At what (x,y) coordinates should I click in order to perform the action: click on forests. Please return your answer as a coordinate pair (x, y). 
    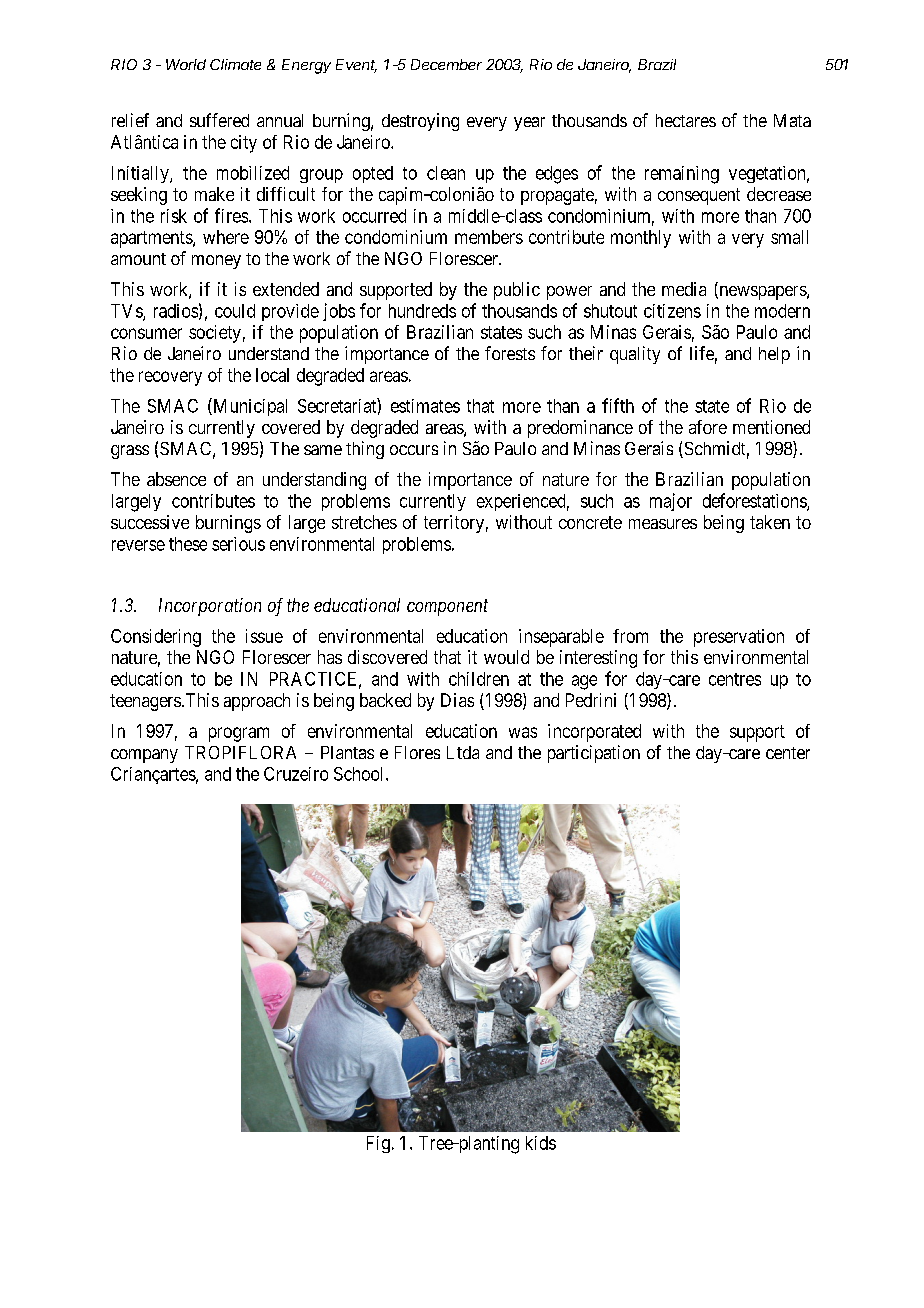
    Looking at the image, I should click on (510, 353).
